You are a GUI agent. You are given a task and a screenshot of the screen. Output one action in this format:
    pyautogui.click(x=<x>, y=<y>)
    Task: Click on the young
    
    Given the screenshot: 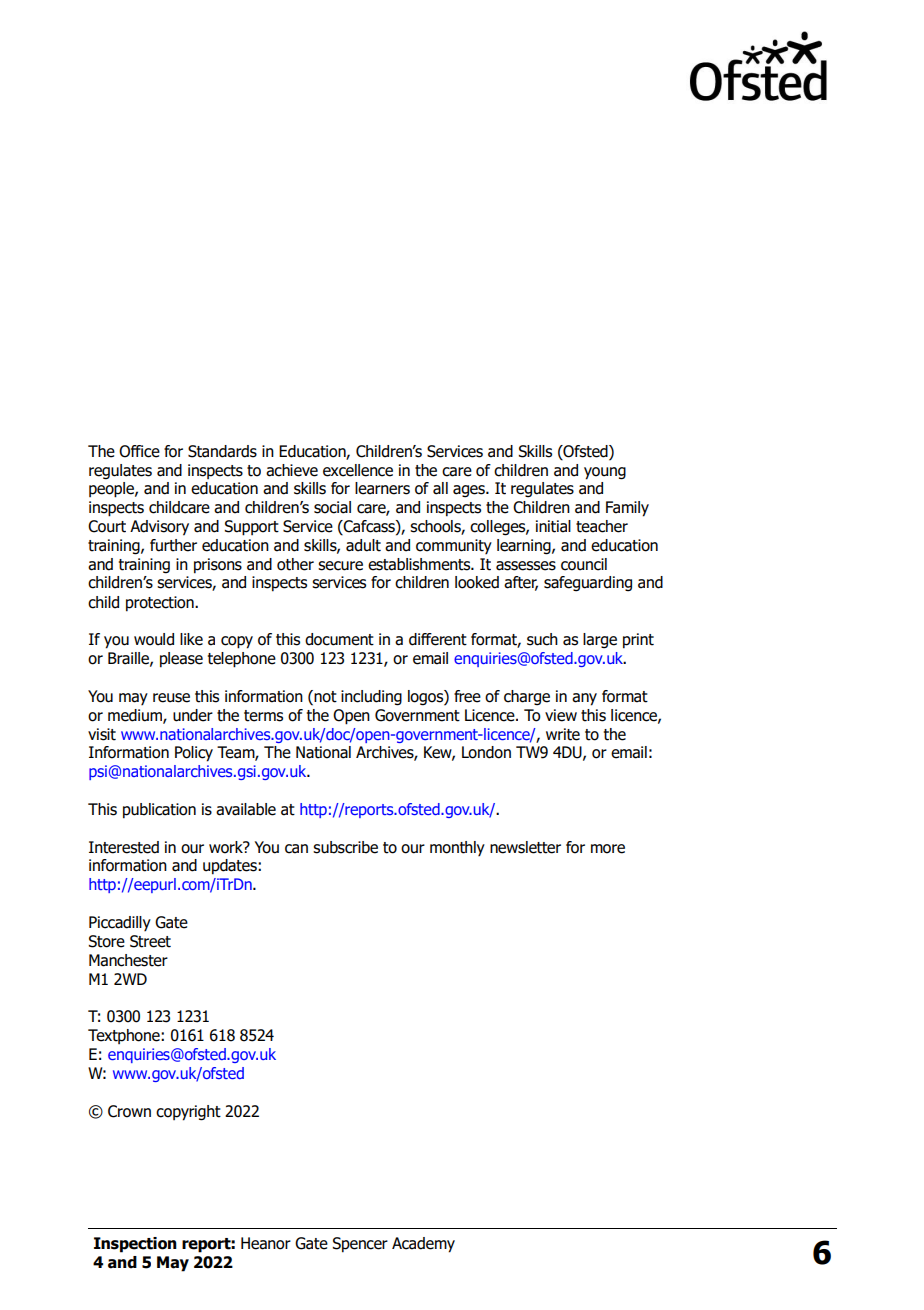 What is the action you would take?
    pyautogui.click(x=605, y=473)
